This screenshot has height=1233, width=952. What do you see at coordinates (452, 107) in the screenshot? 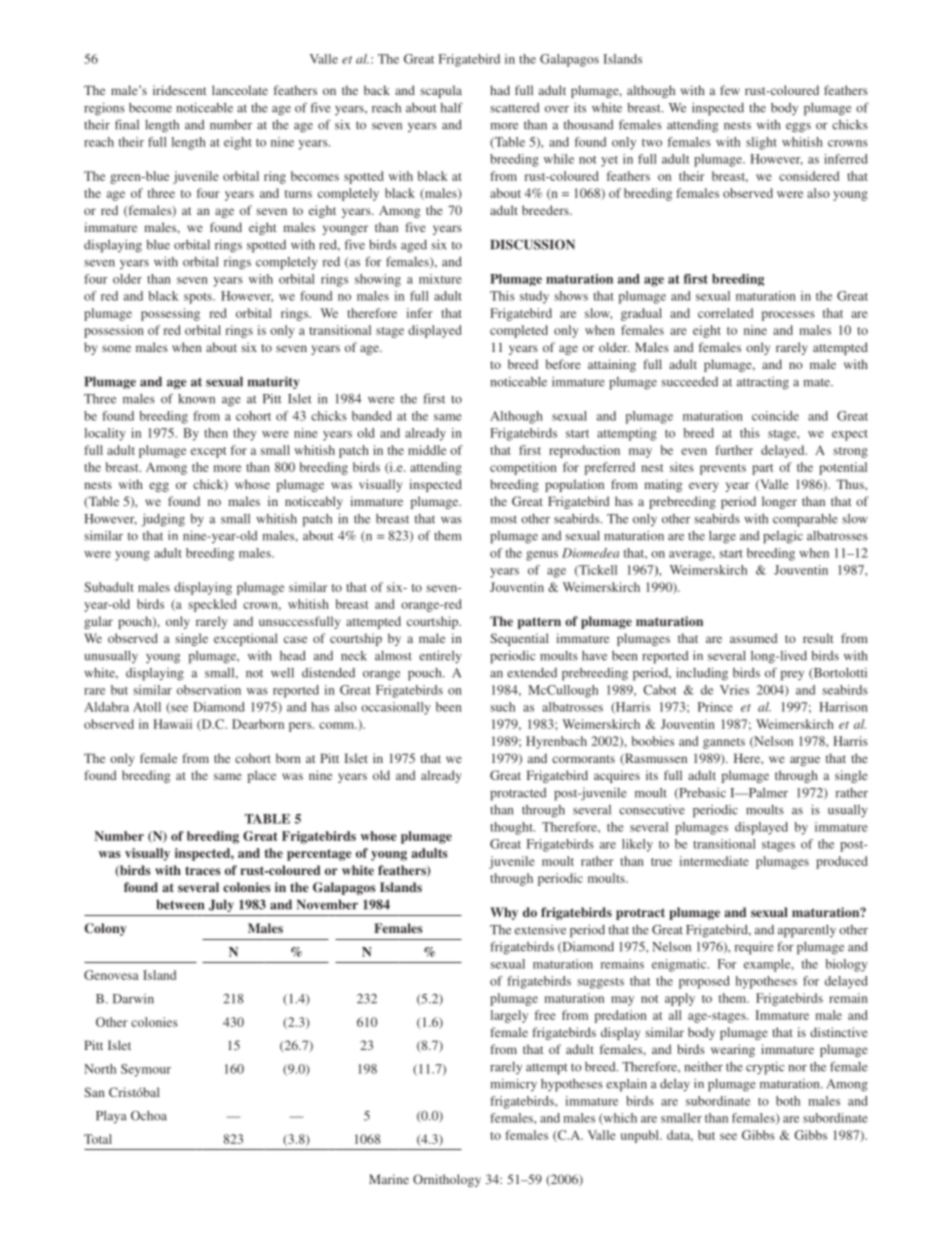
I see `half` at bounding box center [452, 107].
